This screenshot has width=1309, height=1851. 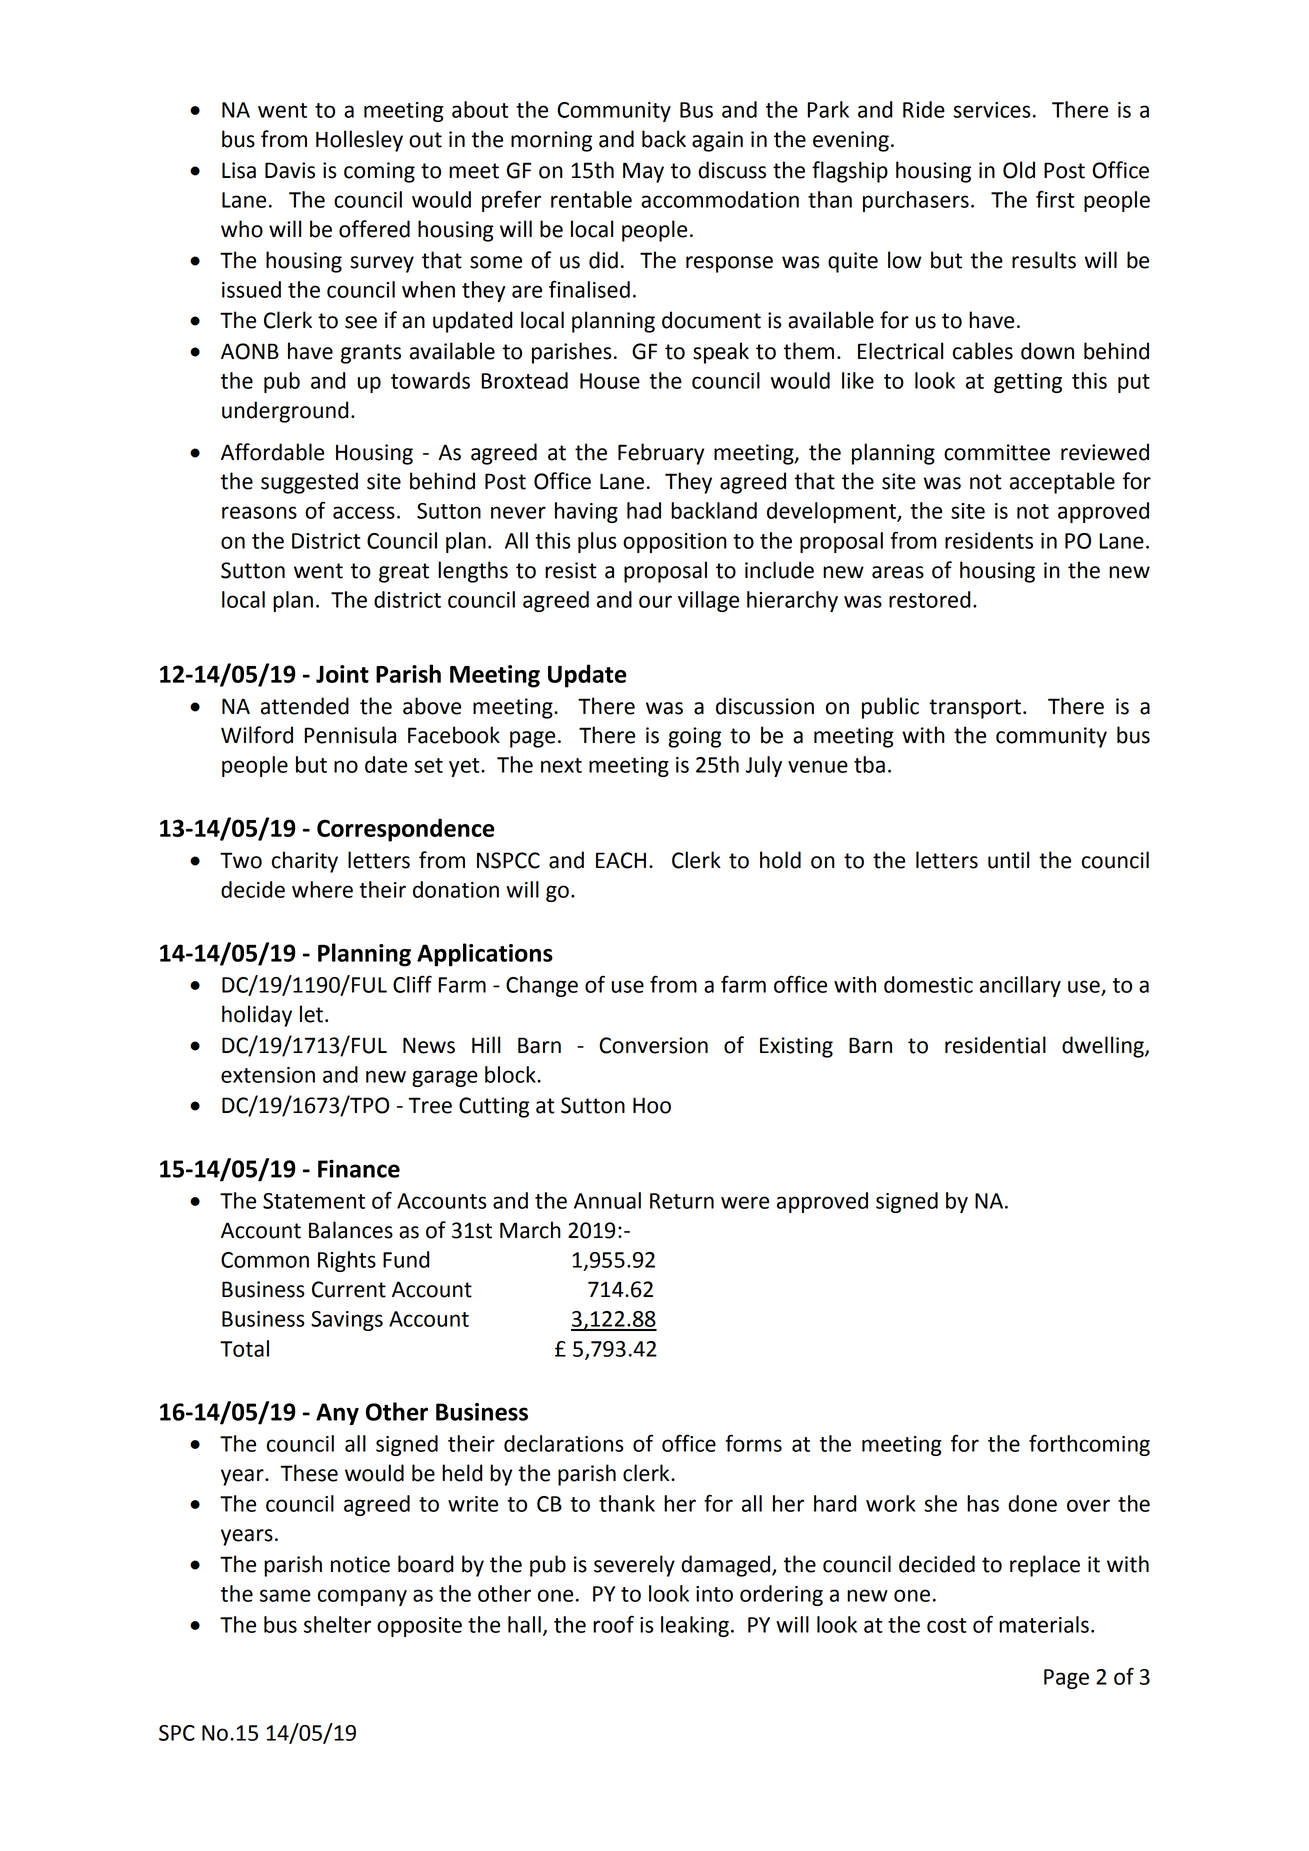 What do you see at coordinates (708, 601) in the screenshot?
I see `village` at bounding box center [708, 601].
